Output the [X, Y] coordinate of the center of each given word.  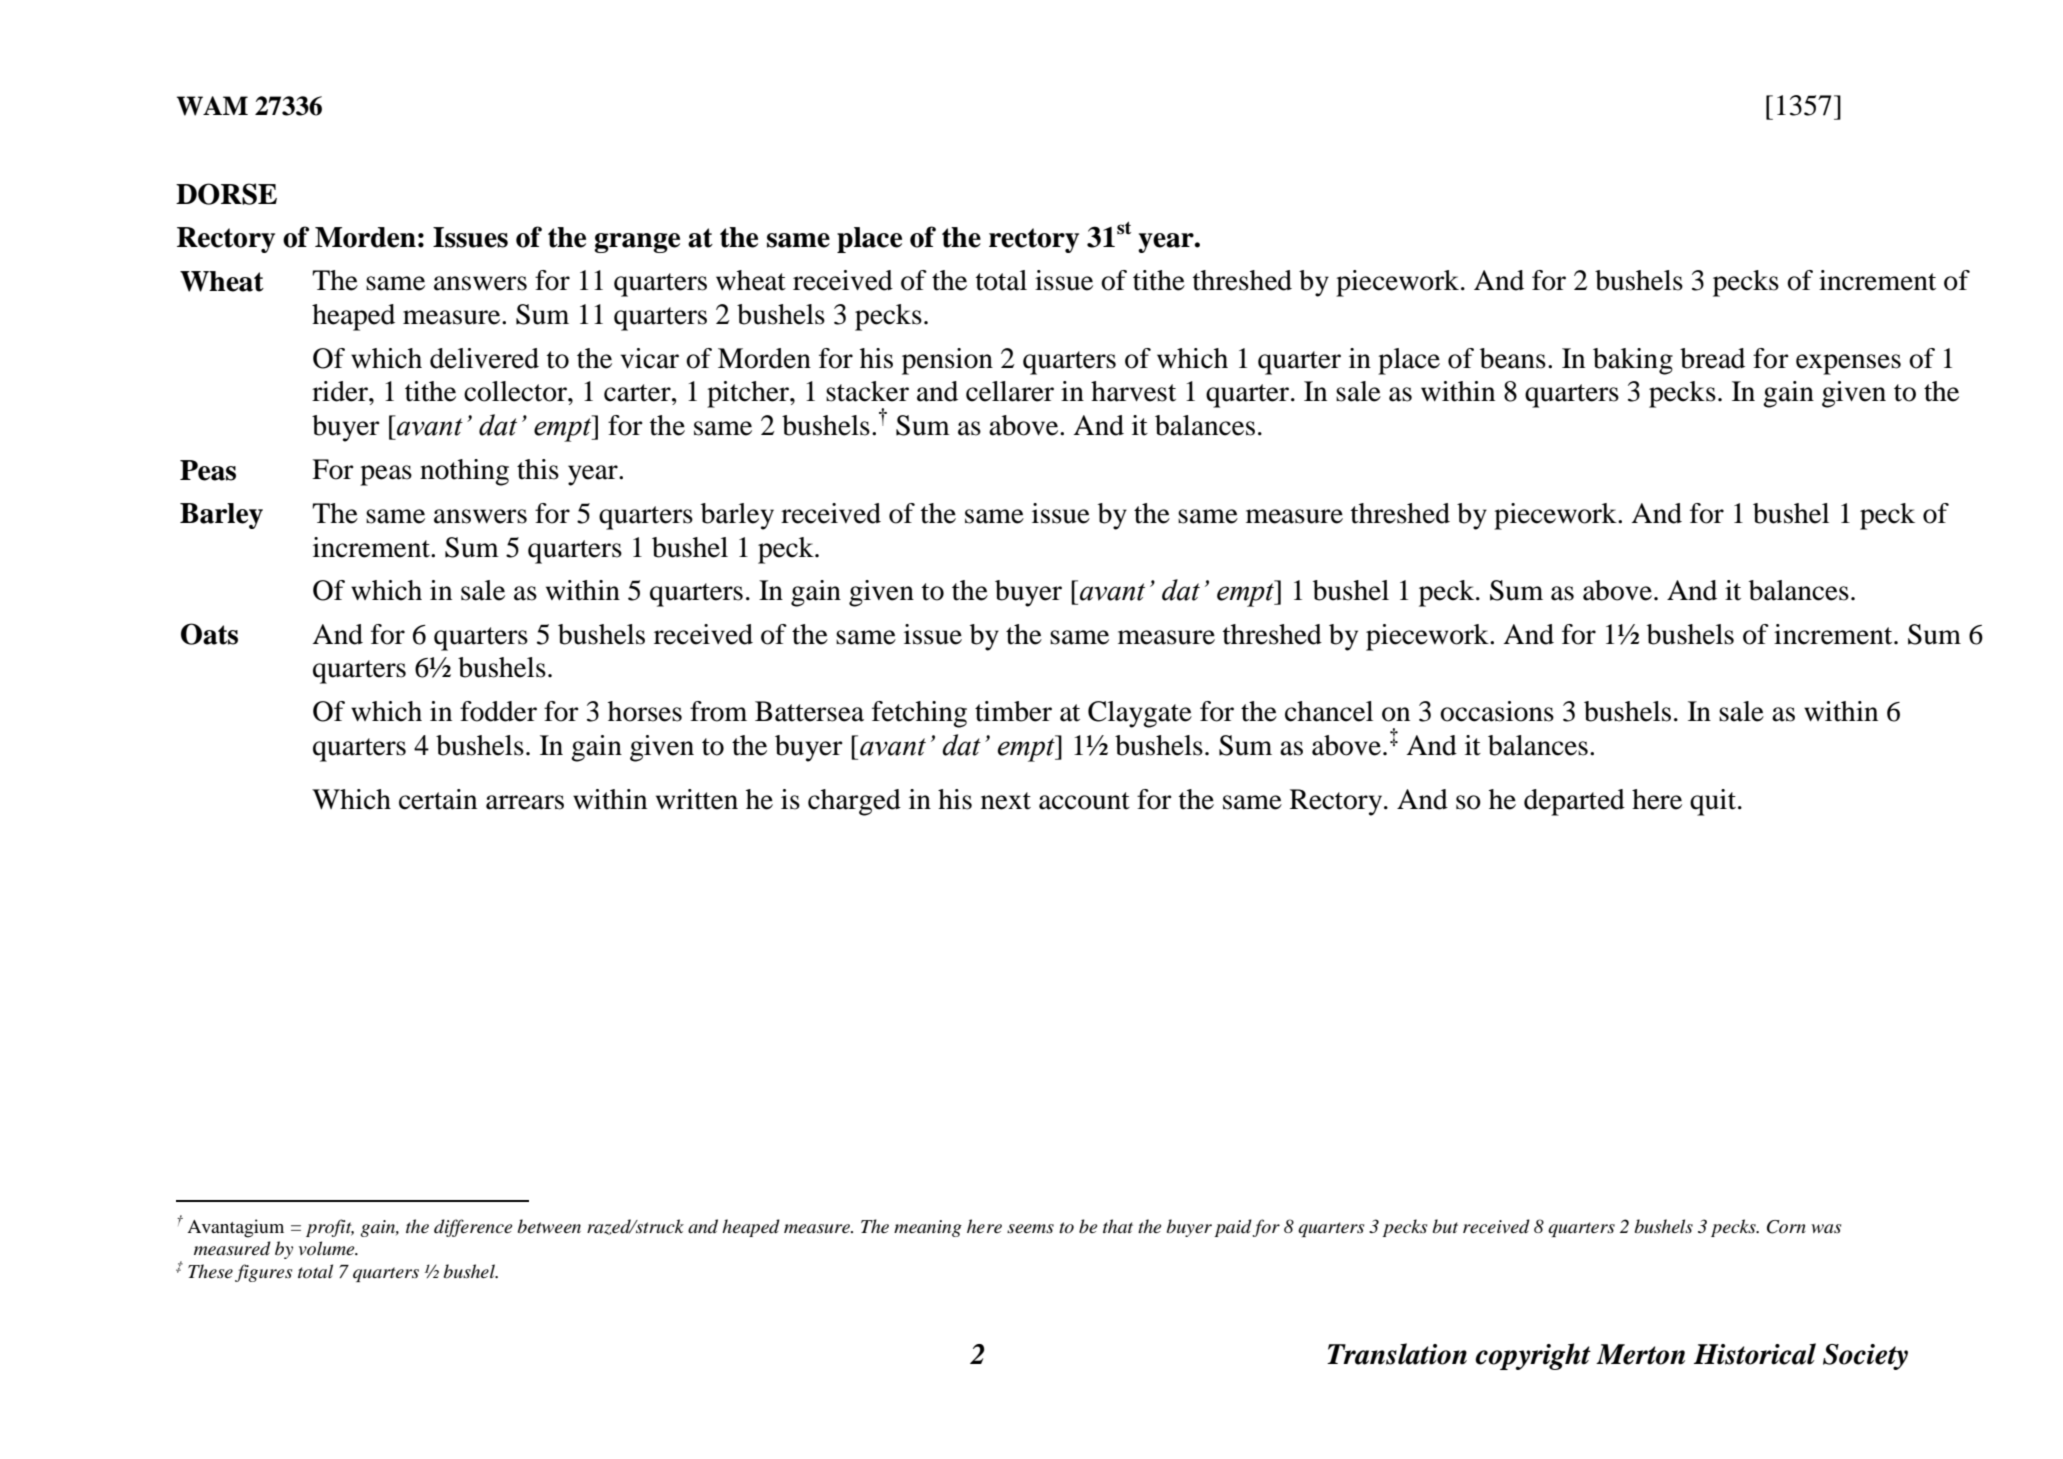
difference [473, 1228]
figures [263, 1273]
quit [1713, 802]
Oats [209, 634]
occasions [1497, 711]
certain [438, 799]
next [1006, 801]
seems [1030, 1229]
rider [341, 391]
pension [947, 361]
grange [637, 243]
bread [1712, 358]
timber [1013, 711]
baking [1633, 361]
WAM [212, 106]
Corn [1786, 1227]
